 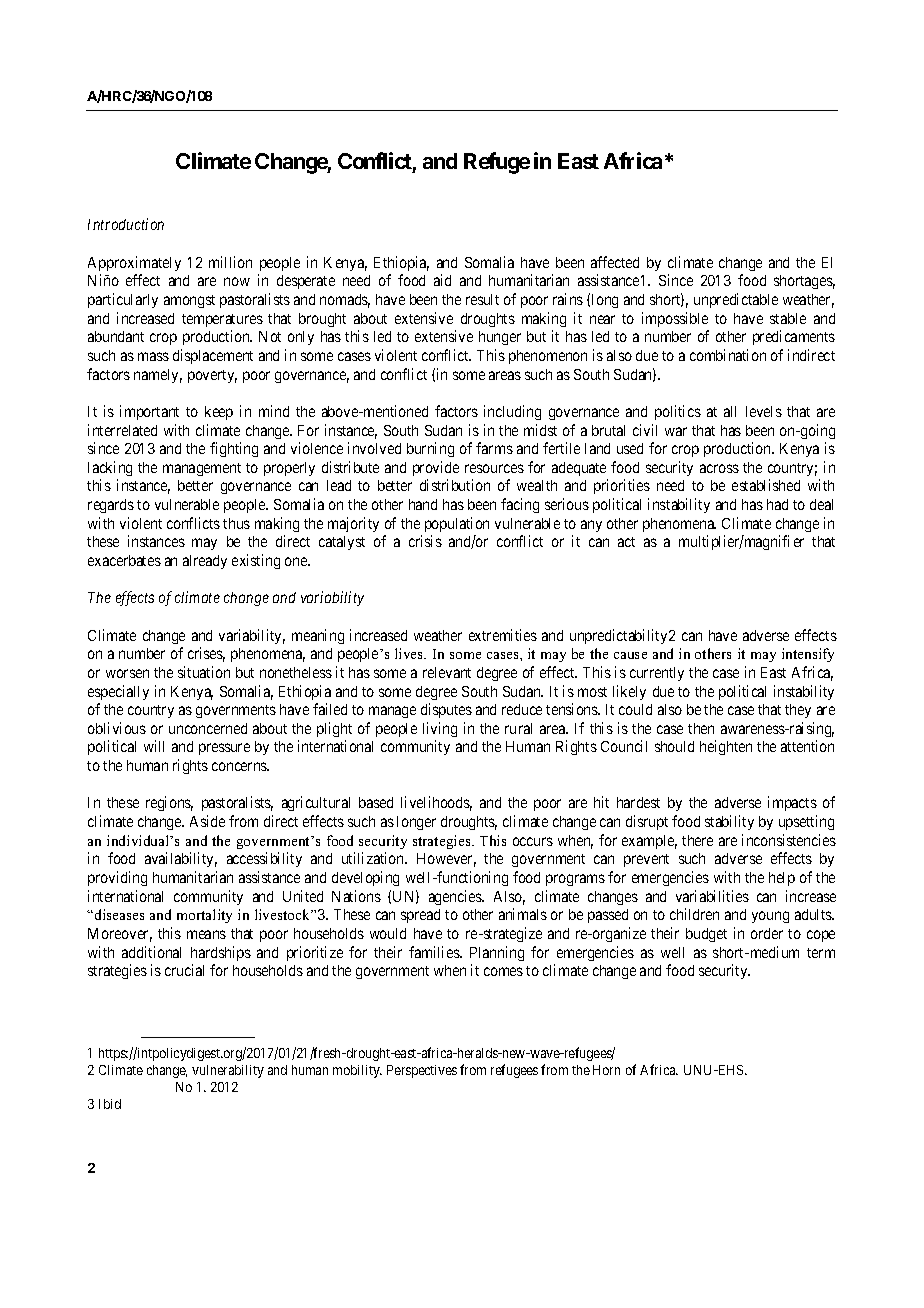 What do you see at coordinates (447, 672) in the screenshot?
I see `relevant` at bounding box center [447, 672].
